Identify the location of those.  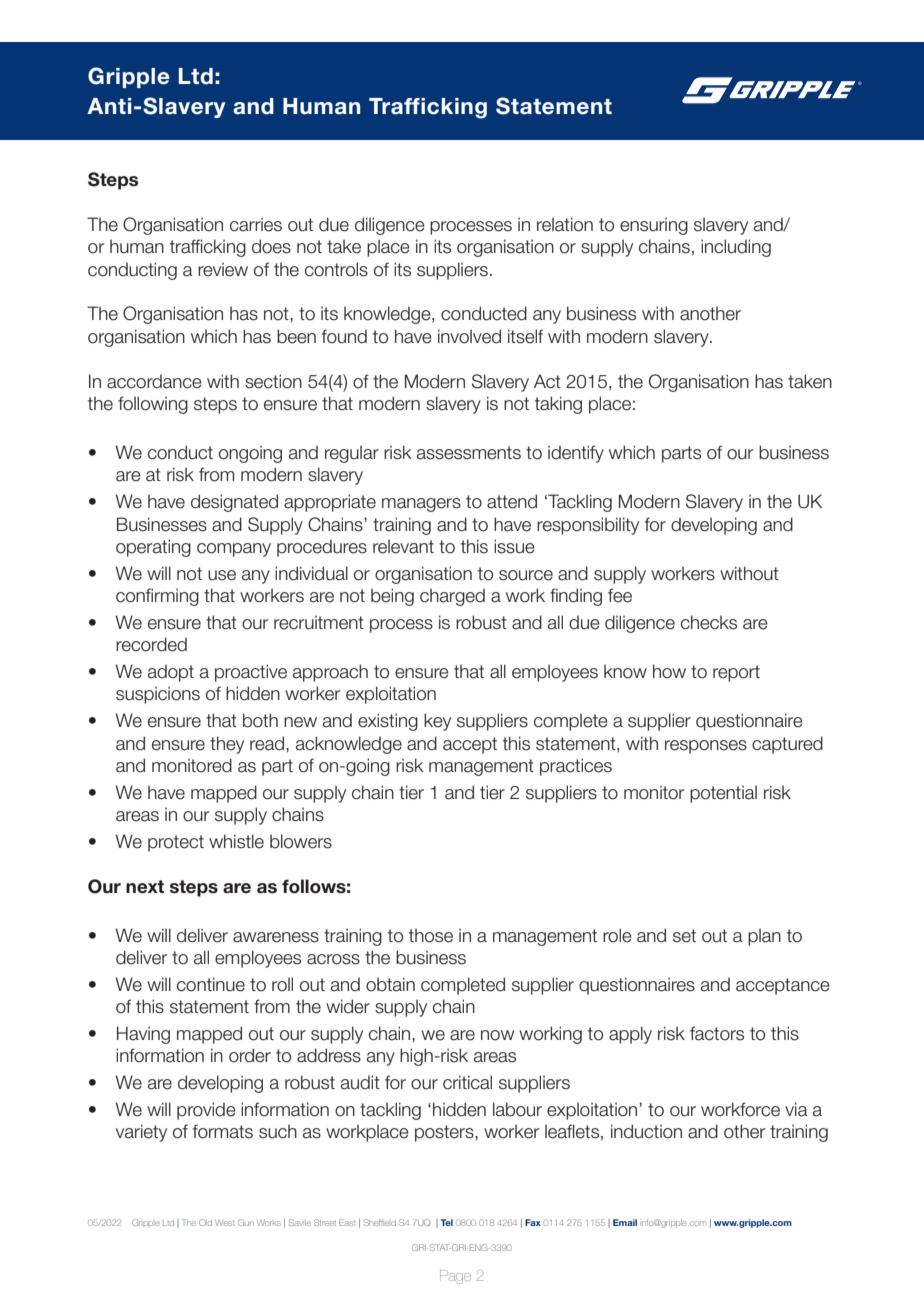
(431, 935).
